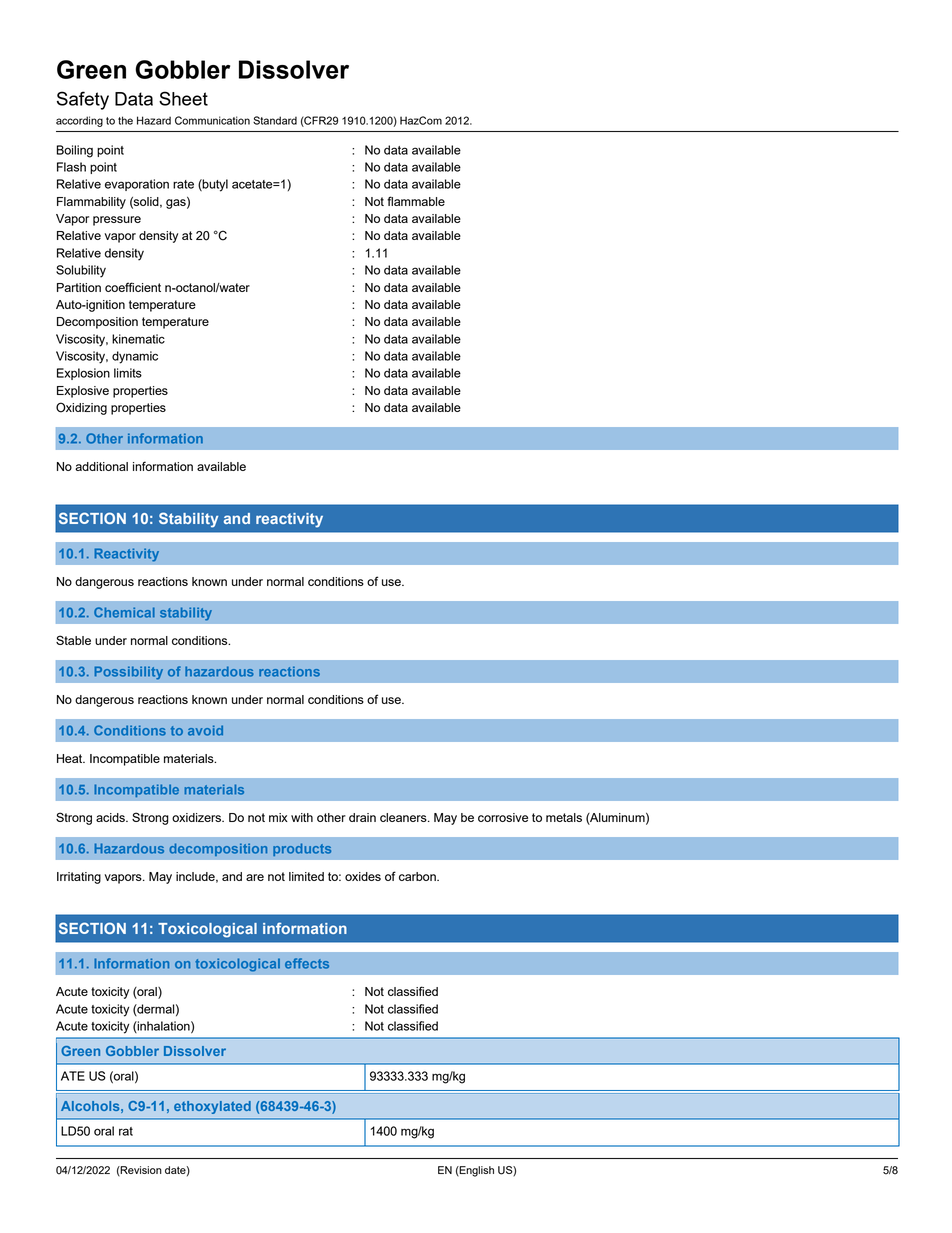 Image resolution: width=952 pixels, height=1233 pixels. Describe the element at coordinates (302, 849) in the screenshot. I see `products` at that location.
